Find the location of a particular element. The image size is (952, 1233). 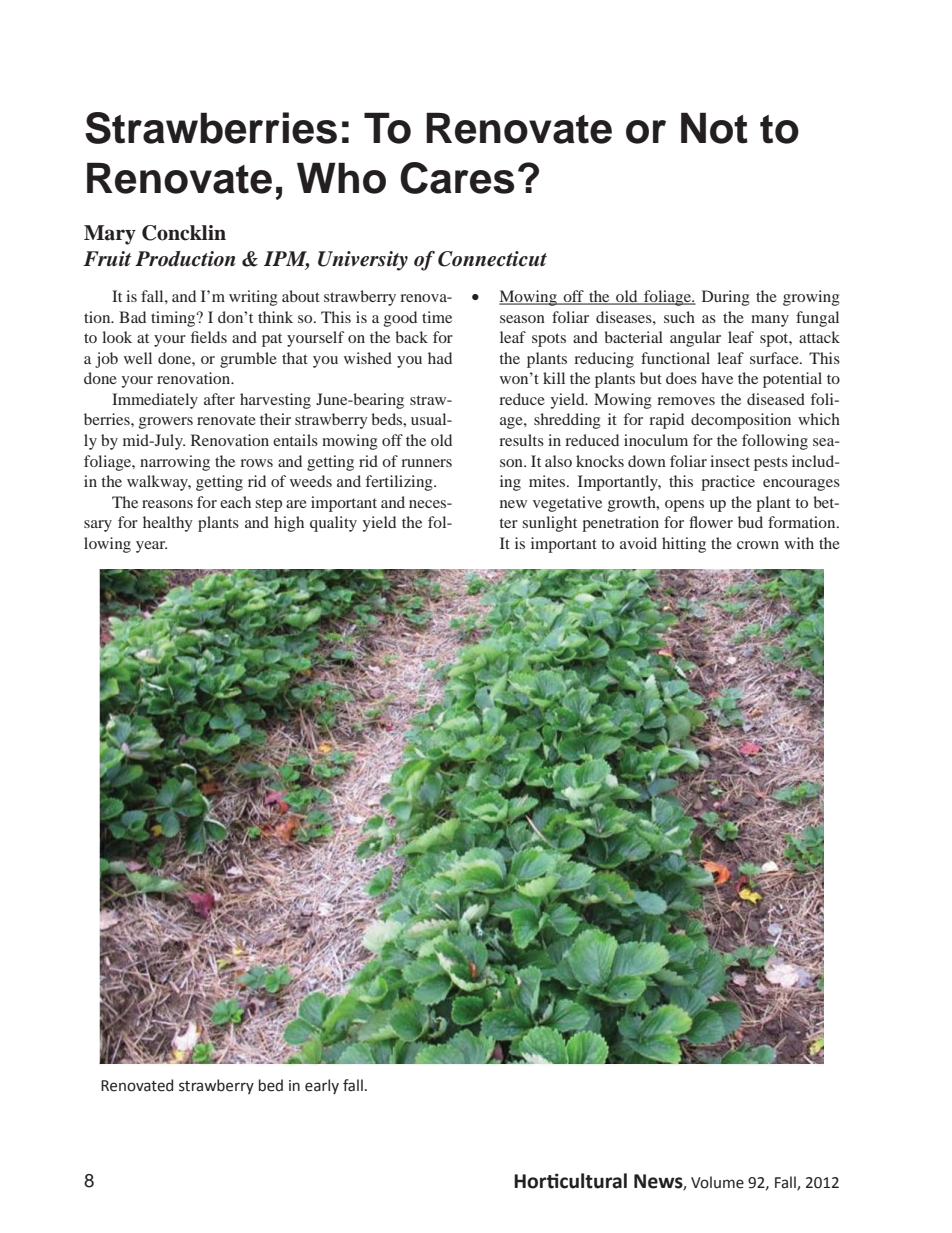

high is located at coordinates (289, 524).
